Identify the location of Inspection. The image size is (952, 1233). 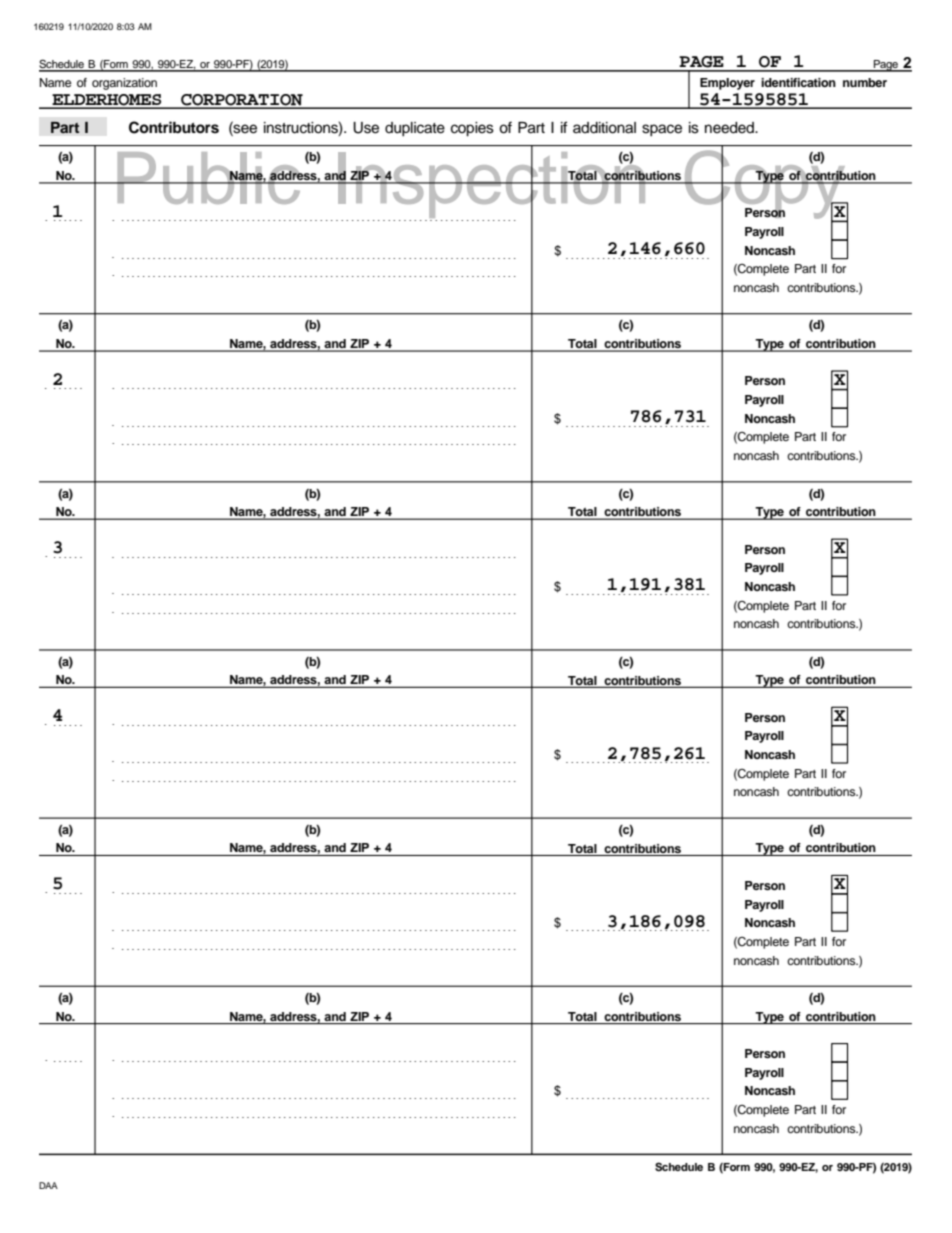
(492, 185).
